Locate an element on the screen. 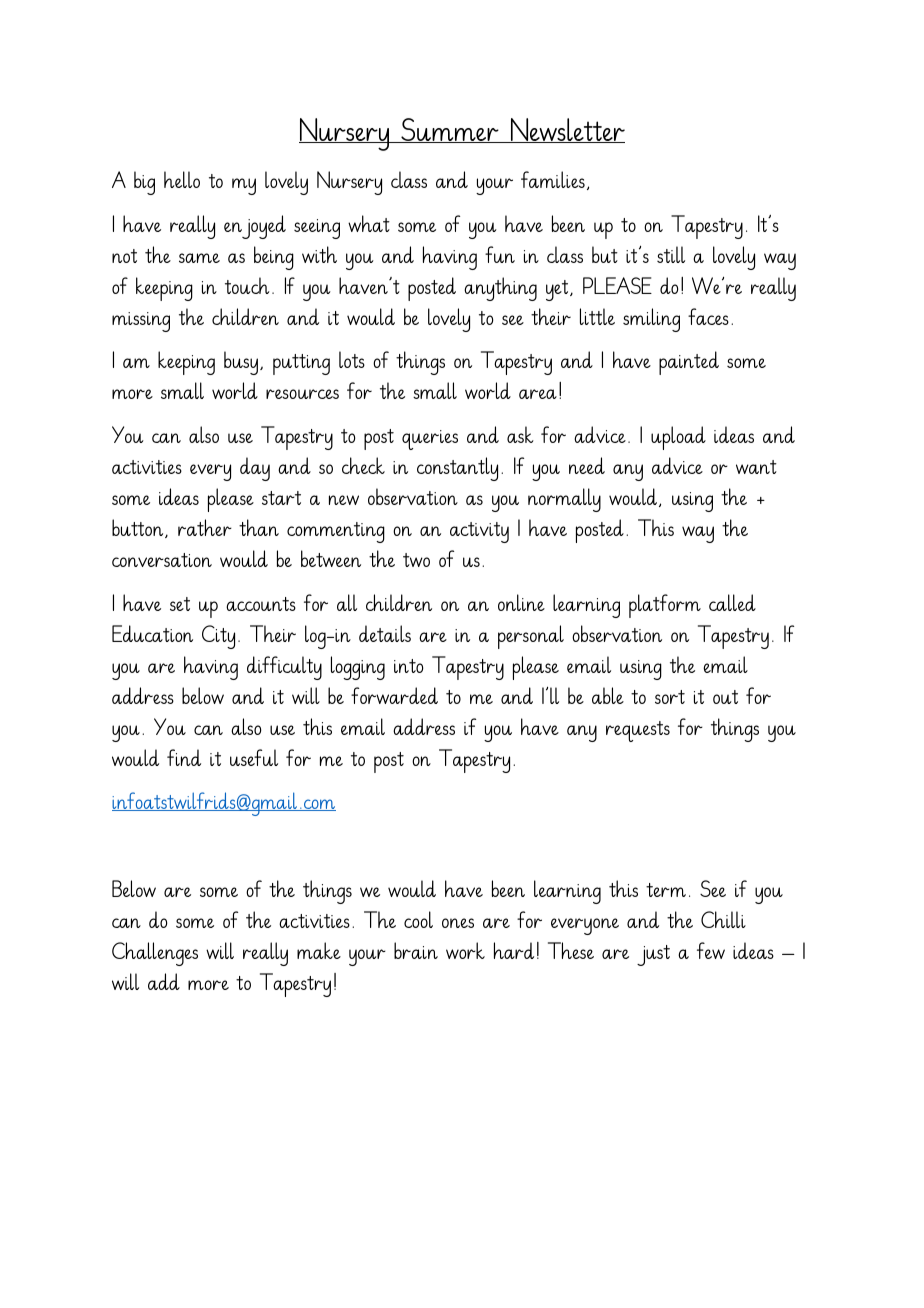  upload is located at coordinates (678, 438).
